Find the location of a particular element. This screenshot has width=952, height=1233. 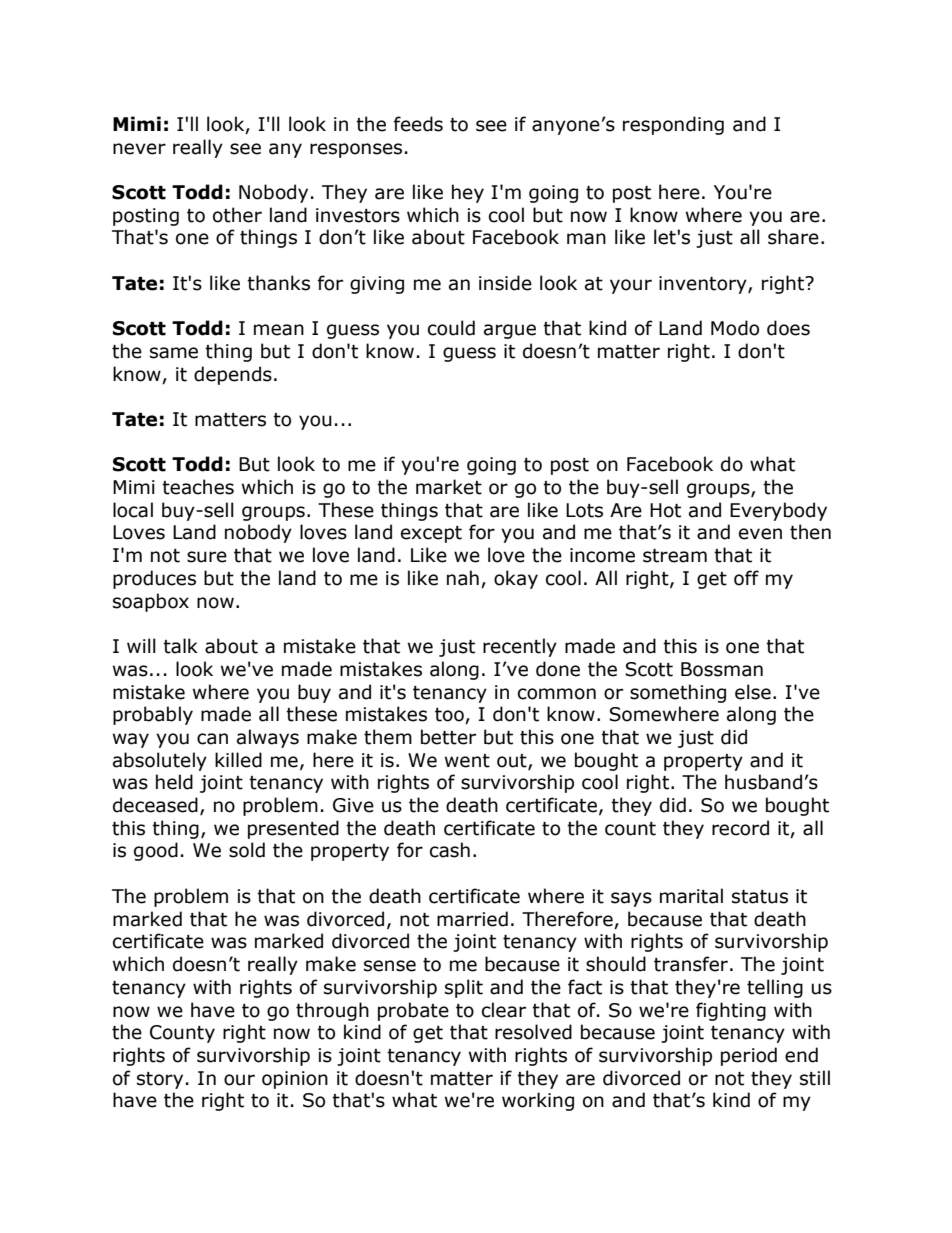

nah is located at coordinates (463, 578).
